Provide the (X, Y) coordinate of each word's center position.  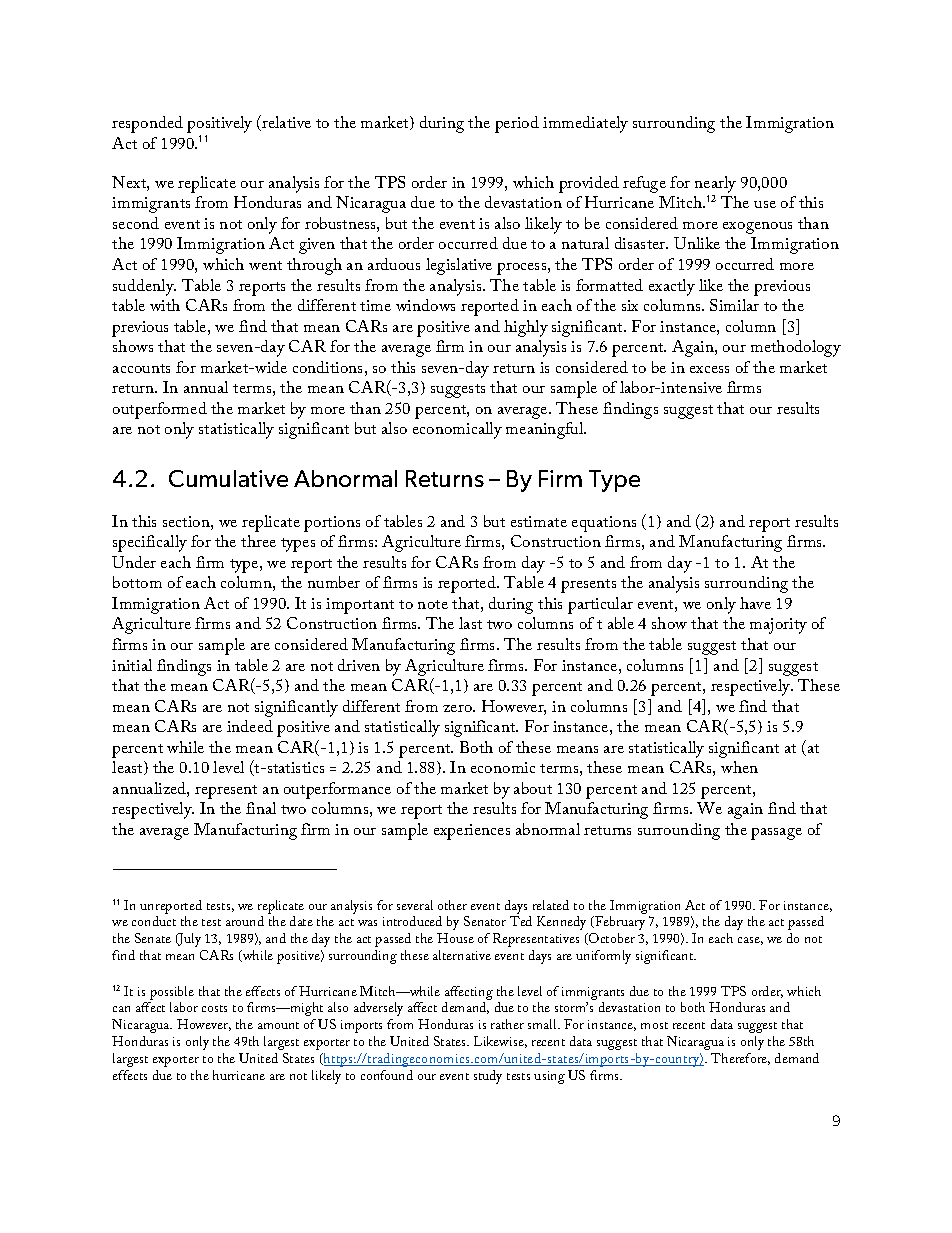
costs (214, 1008)
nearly (715, 184)
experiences (472, 832)
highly (526, 328)
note (433, 604)
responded (147, 124)
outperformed (160, 410)
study (488, 1077)
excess (709, 369)
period (517, 124)
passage (776, 834)
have (755, 603)
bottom (137, 582)
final (261, 808)
